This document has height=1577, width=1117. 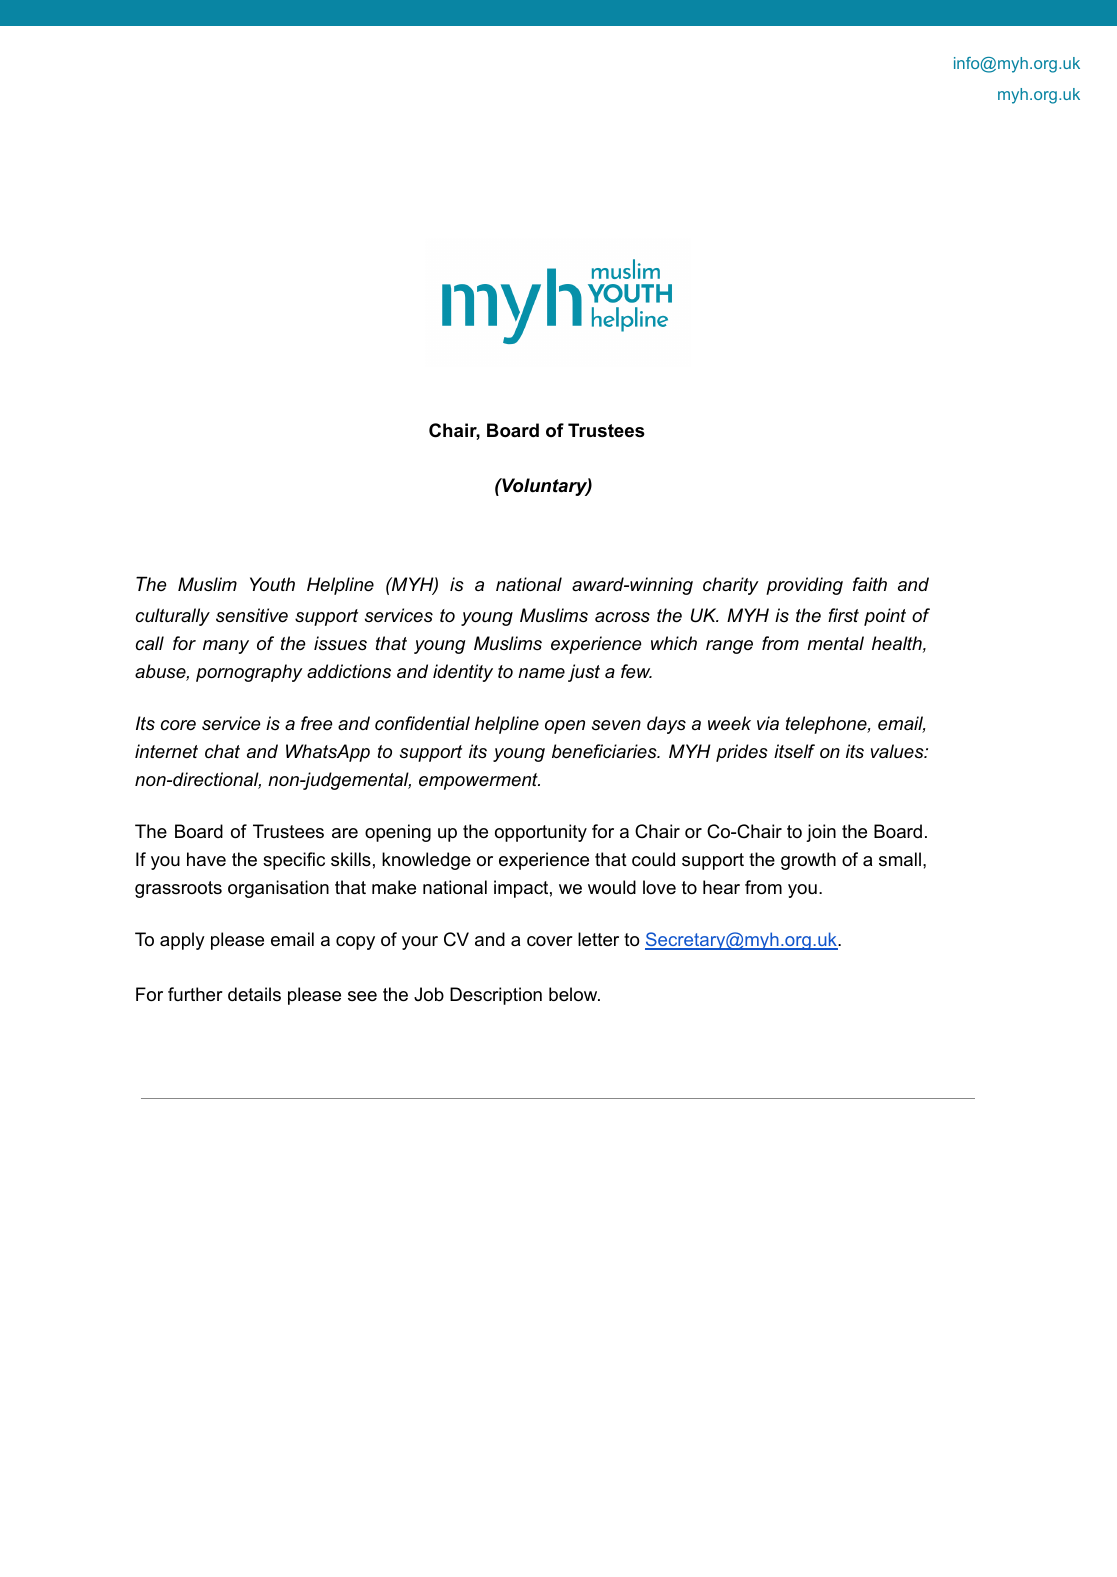 I want to click on core, so click(x=178, y=725).
